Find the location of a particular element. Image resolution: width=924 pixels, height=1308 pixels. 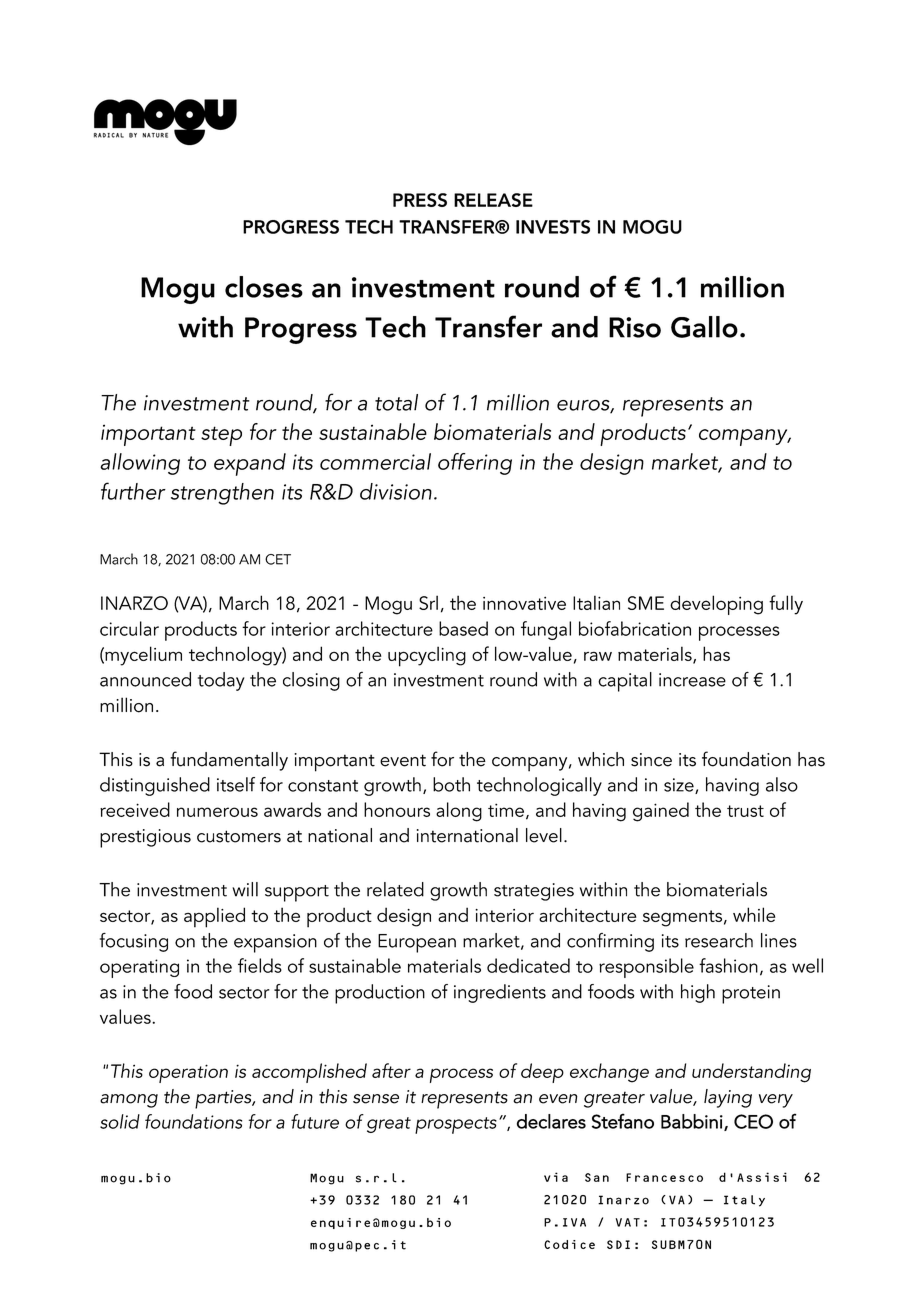

Italy is located at coordinates (744, 1201).
